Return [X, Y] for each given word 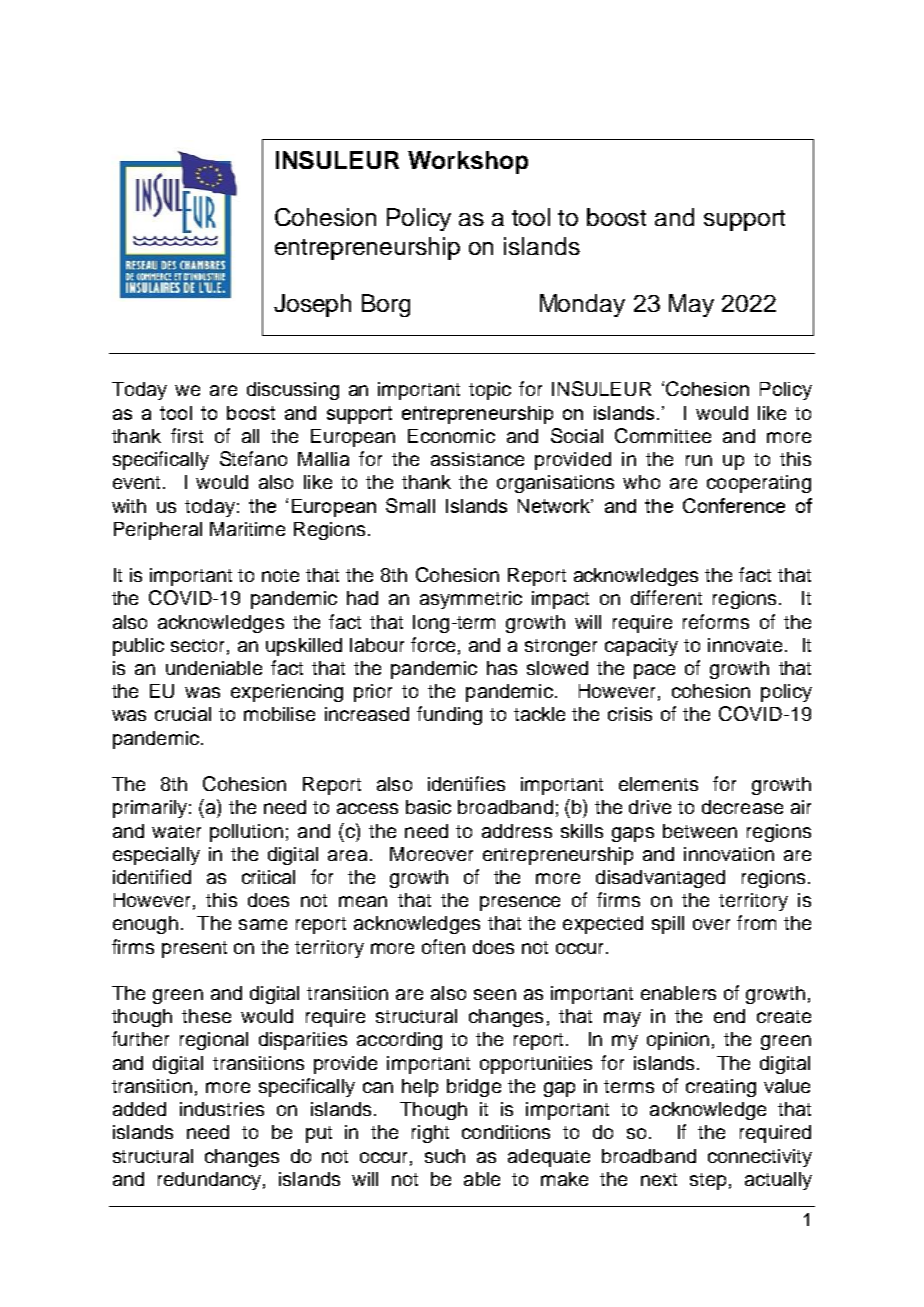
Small [410, 505]
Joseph [312, 305]
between [700, 831]
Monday [582, 305]
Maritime [247, 529]
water [176, 831]
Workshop [468, 162]
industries [222, 1109]
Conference [734, 505]
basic [428, 807]
